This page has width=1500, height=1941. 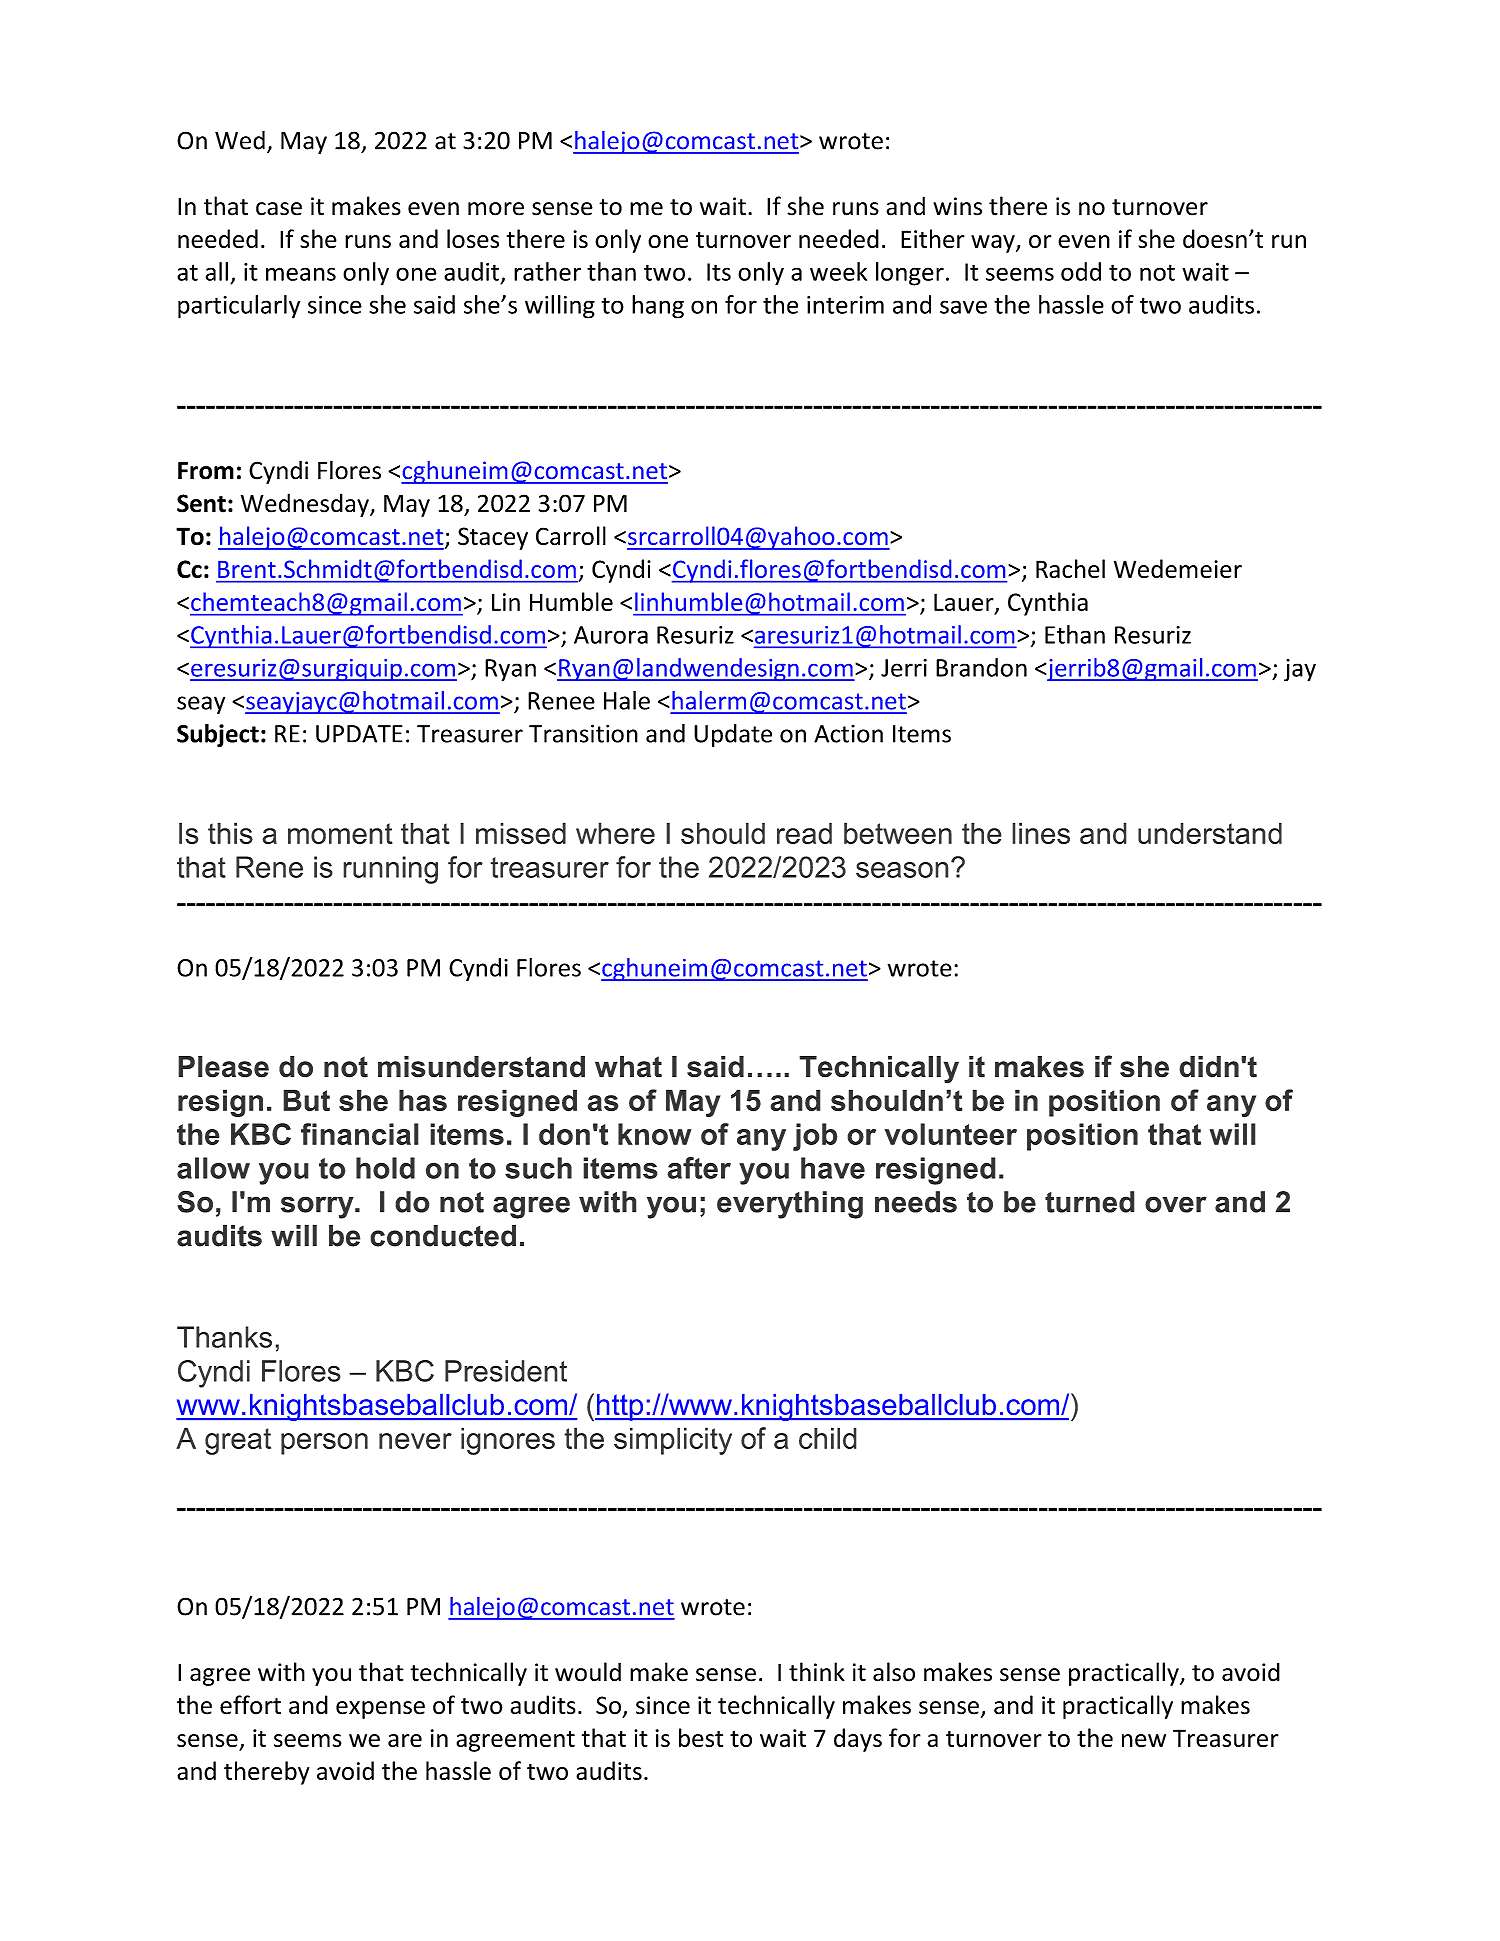 I want to click on what, so click(x=628, y=1067).
